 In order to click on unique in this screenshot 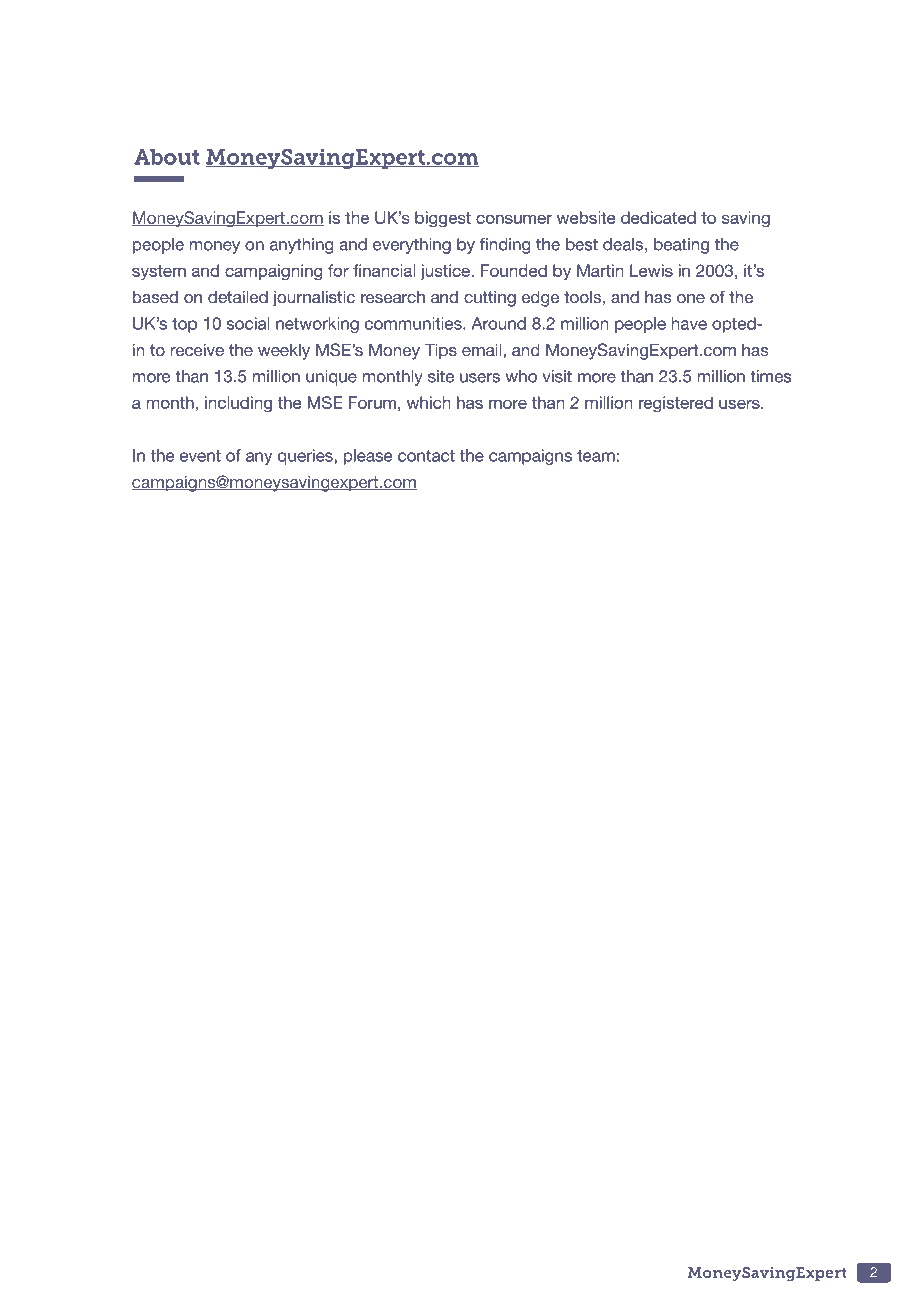, I will do `click(331, 378)`.
